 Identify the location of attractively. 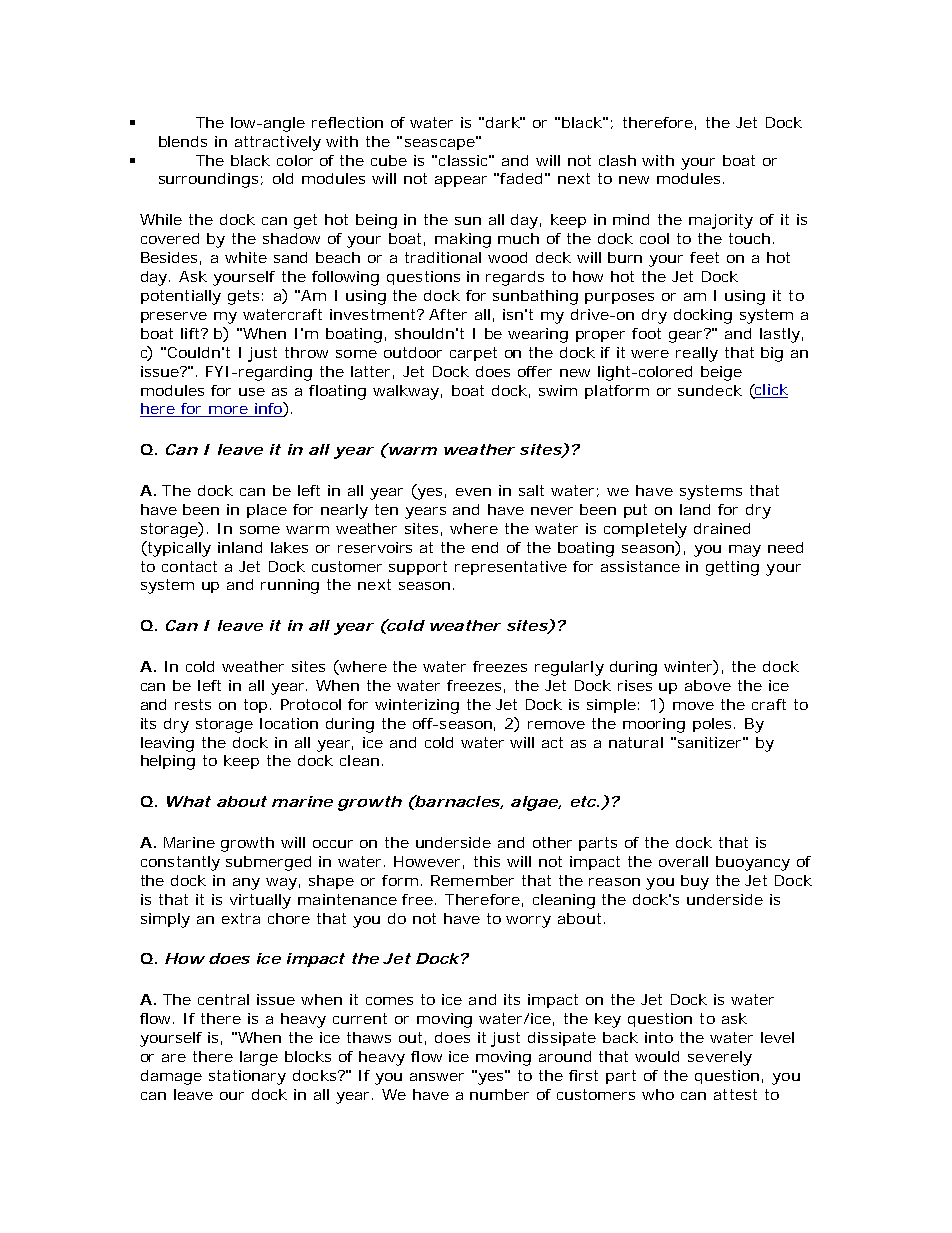
(278, 143).
